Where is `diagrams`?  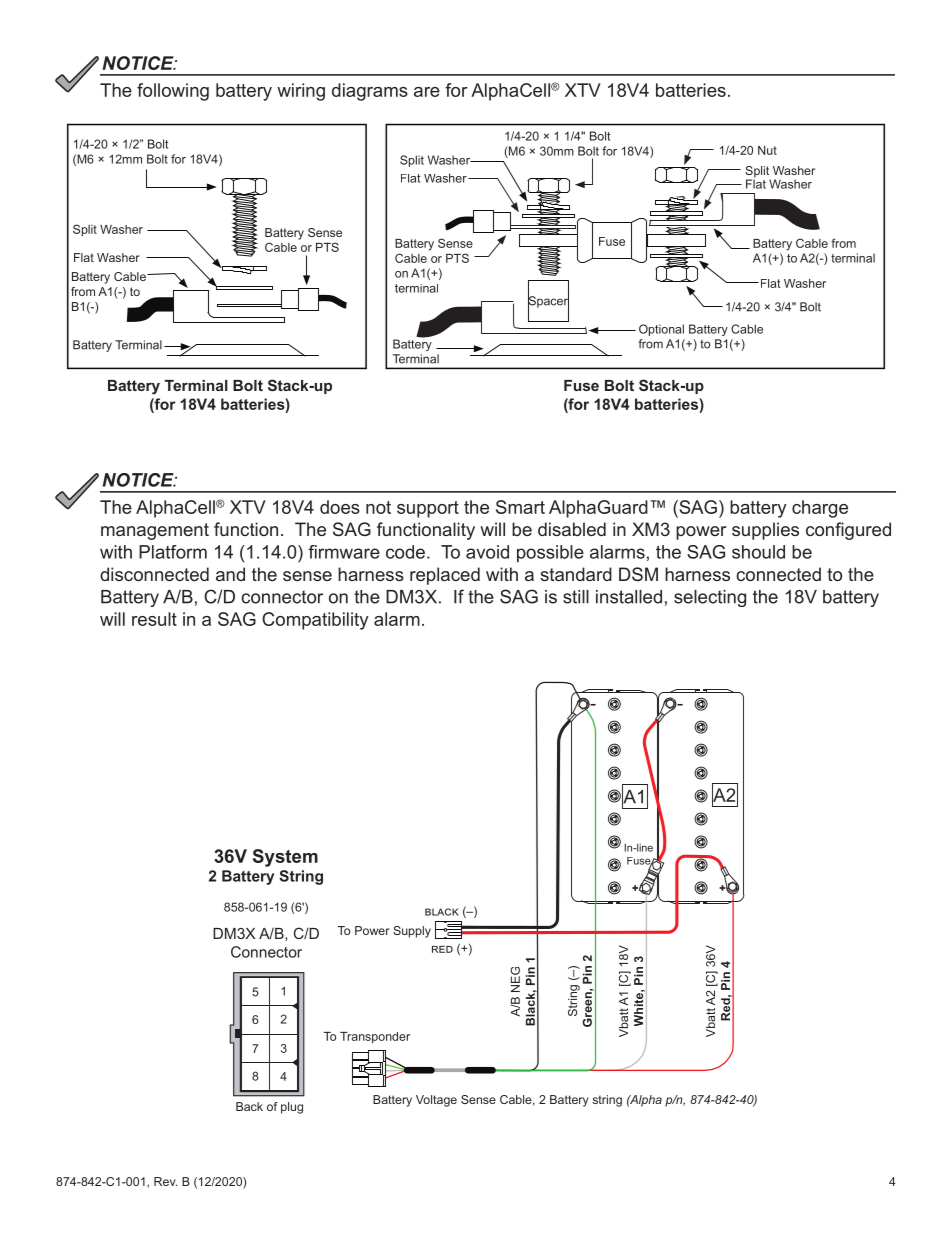 diagrams is located at coordinates (370, 92).
